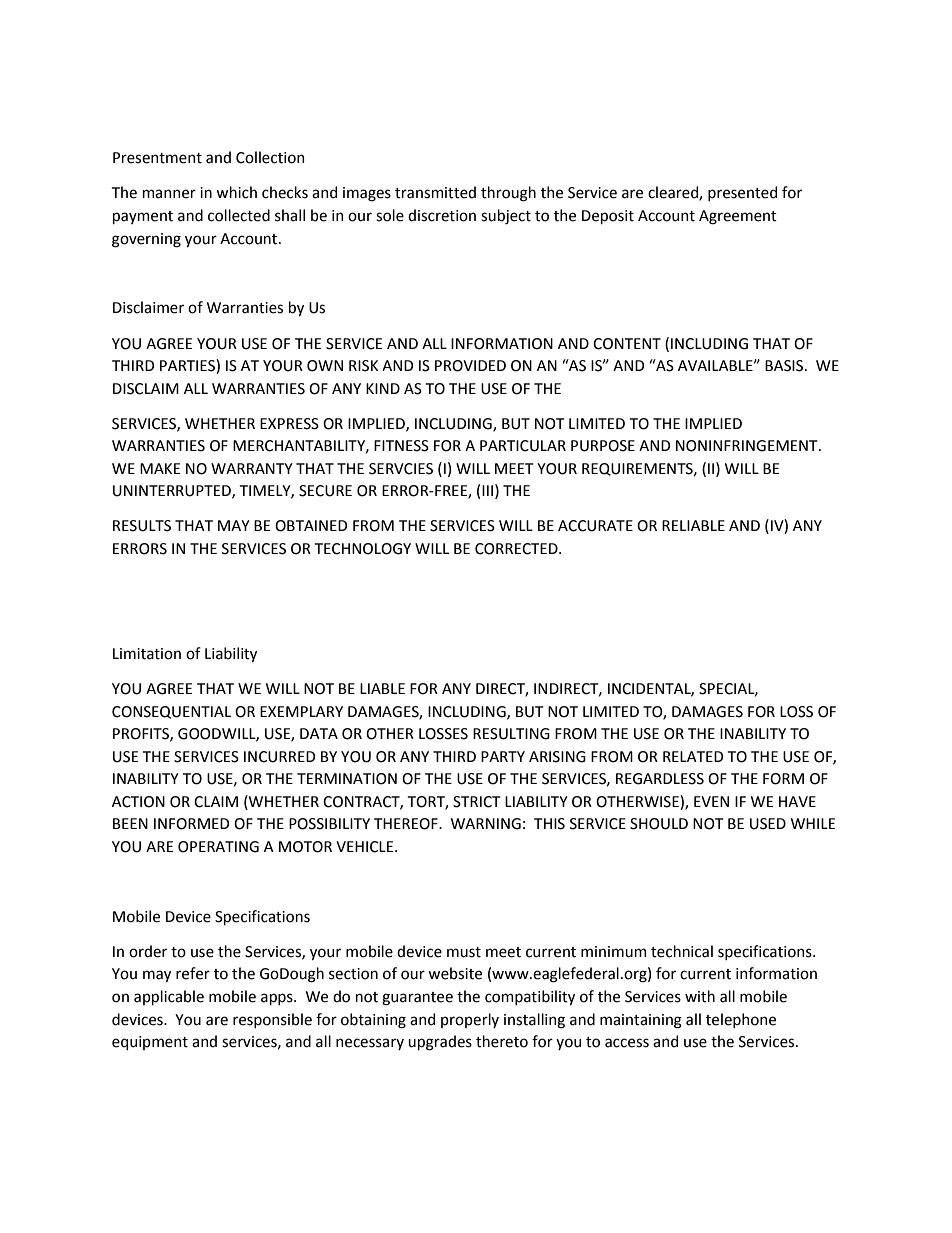 This image has width=952, height=1233. I want to click on telephone, so click(741, 1020).
